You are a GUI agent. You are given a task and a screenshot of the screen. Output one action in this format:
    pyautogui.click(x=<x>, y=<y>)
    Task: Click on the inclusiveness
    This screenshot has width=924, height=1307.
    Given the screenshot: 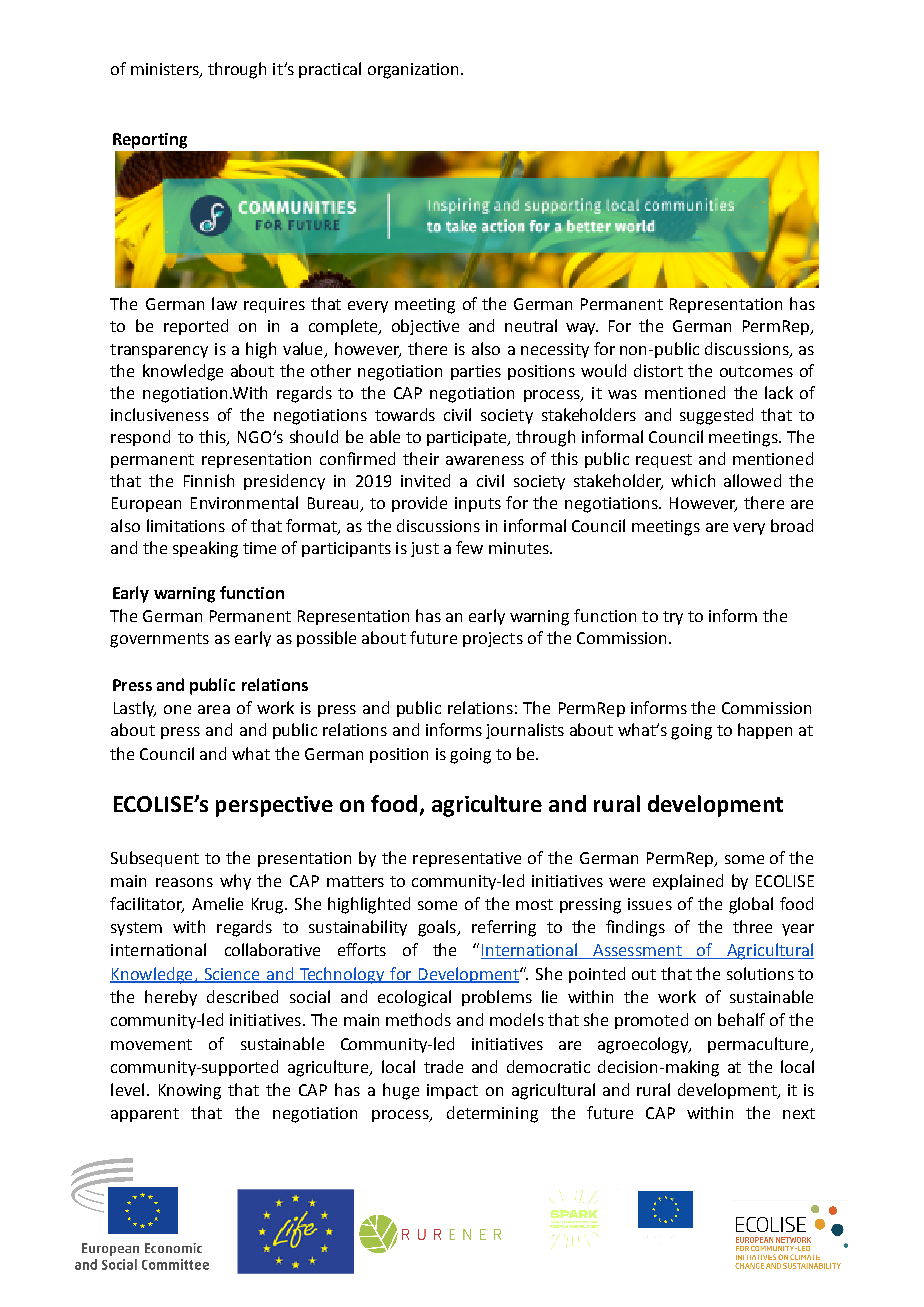 What is the action you would take?
    pyautogui.click(x=160, y=414)
